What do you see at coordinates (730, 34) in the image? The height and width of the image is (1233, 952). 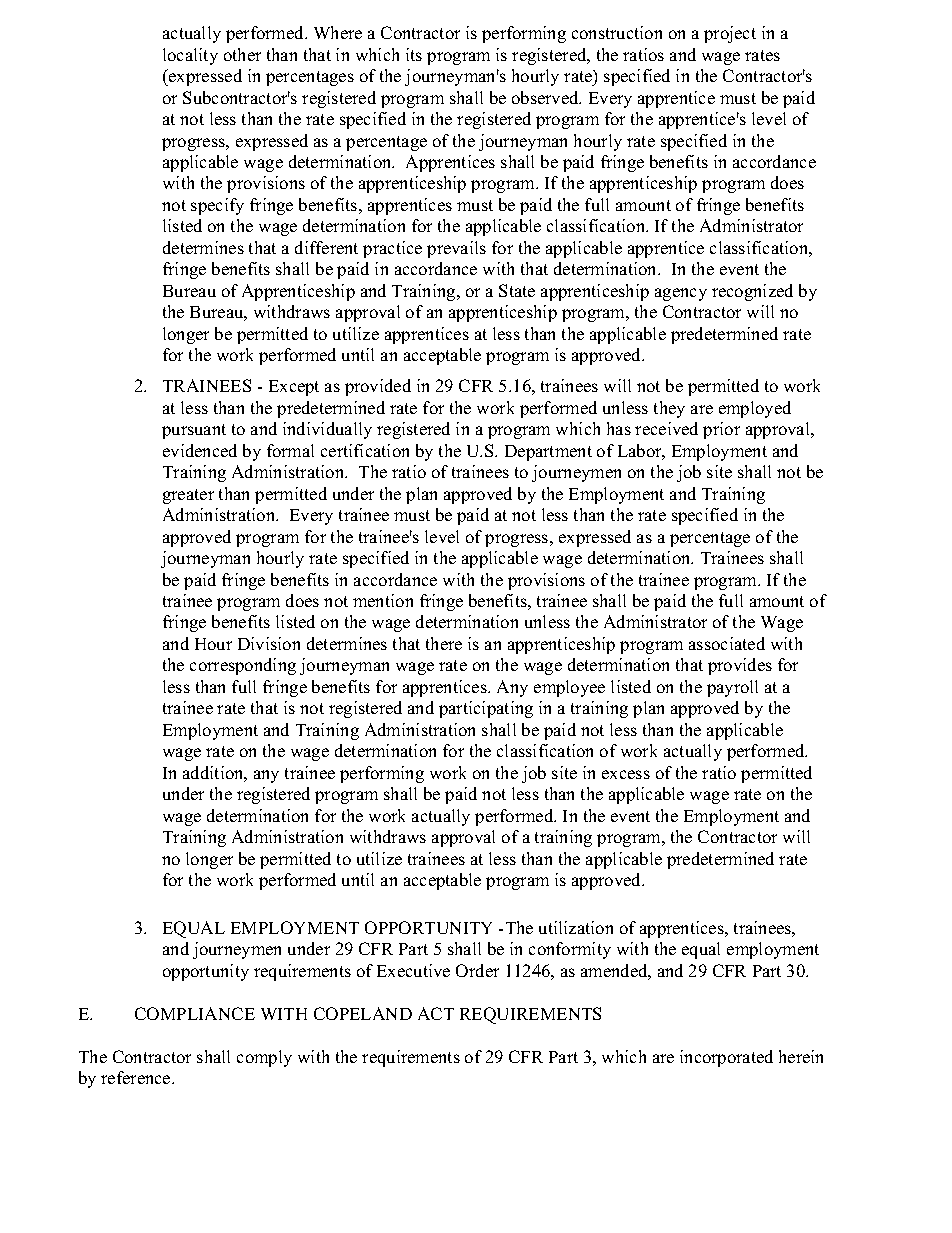 I see `project` at bounding box center [730, 34].
